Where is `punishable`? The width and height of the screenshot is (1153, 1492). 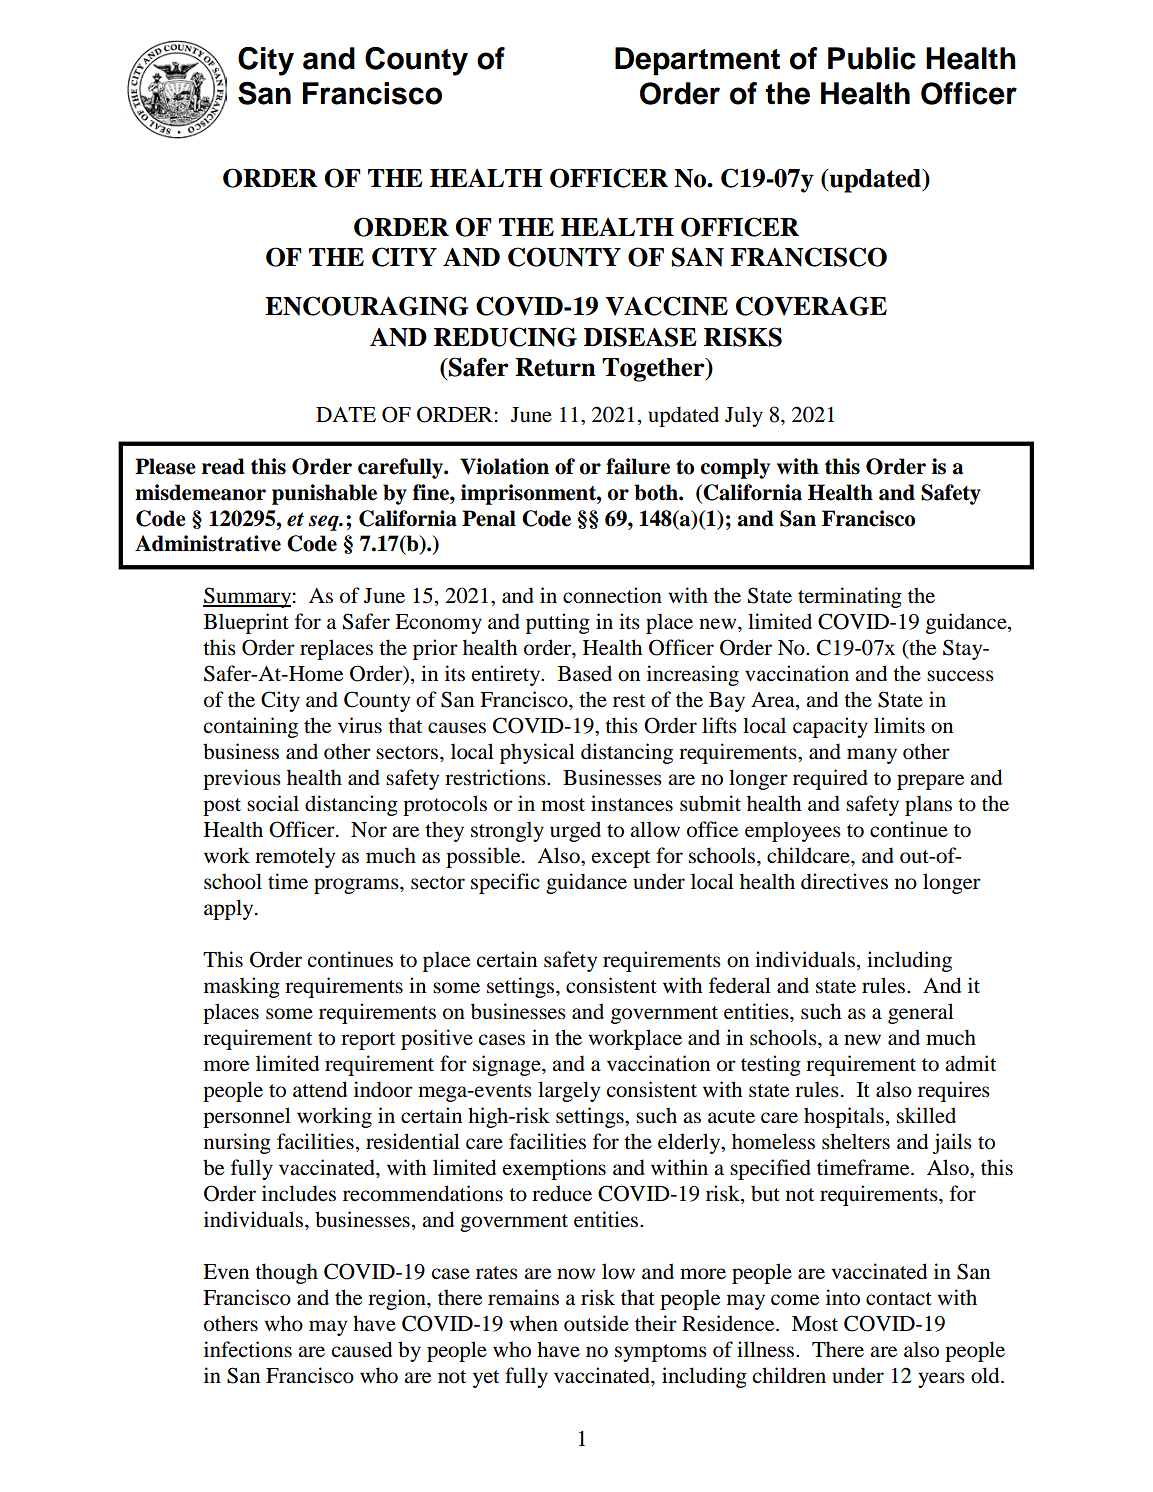
punishable is located at coordinates (324, 494).
